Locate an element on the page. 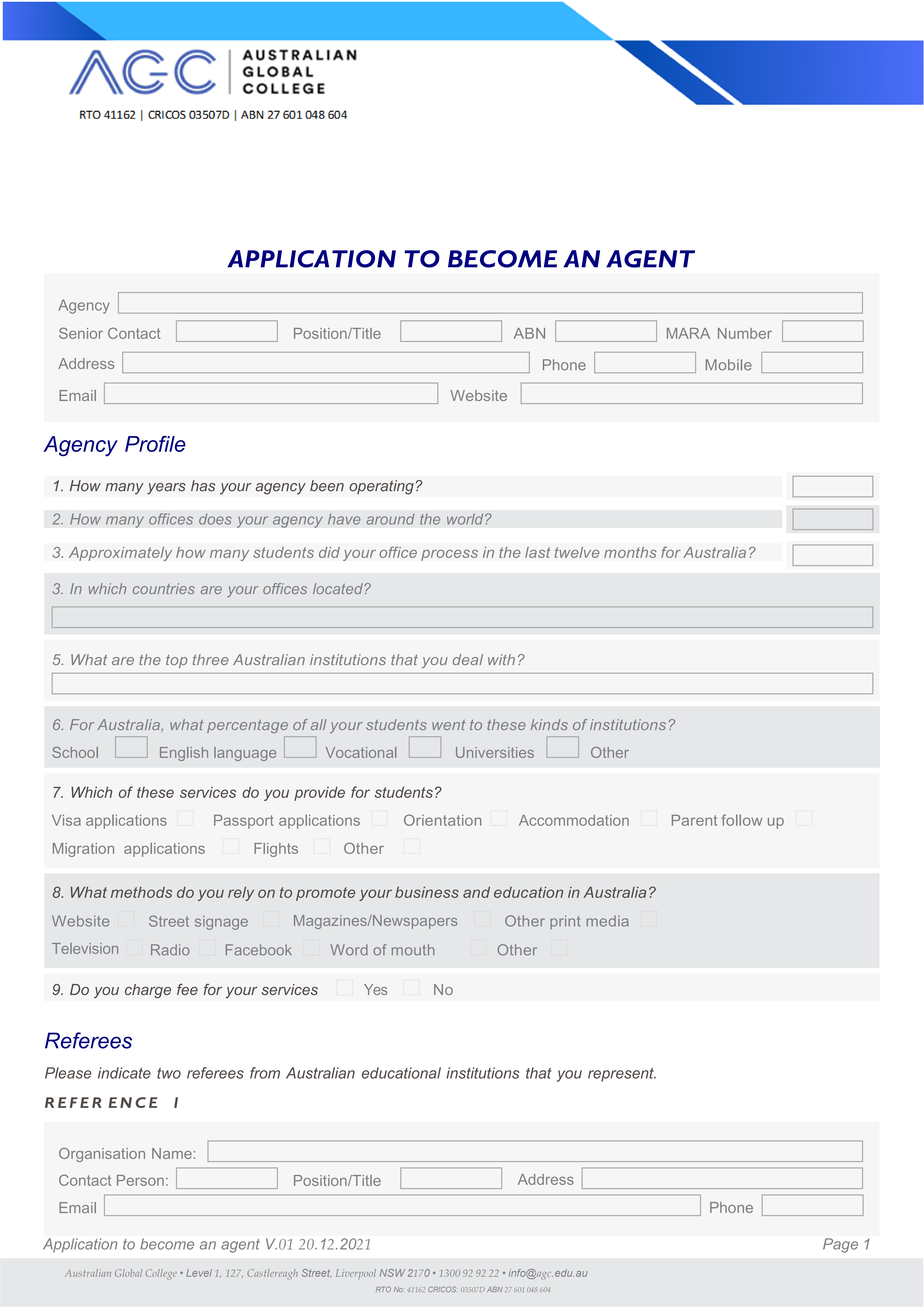  two is located at coordinates (169, 1073).
